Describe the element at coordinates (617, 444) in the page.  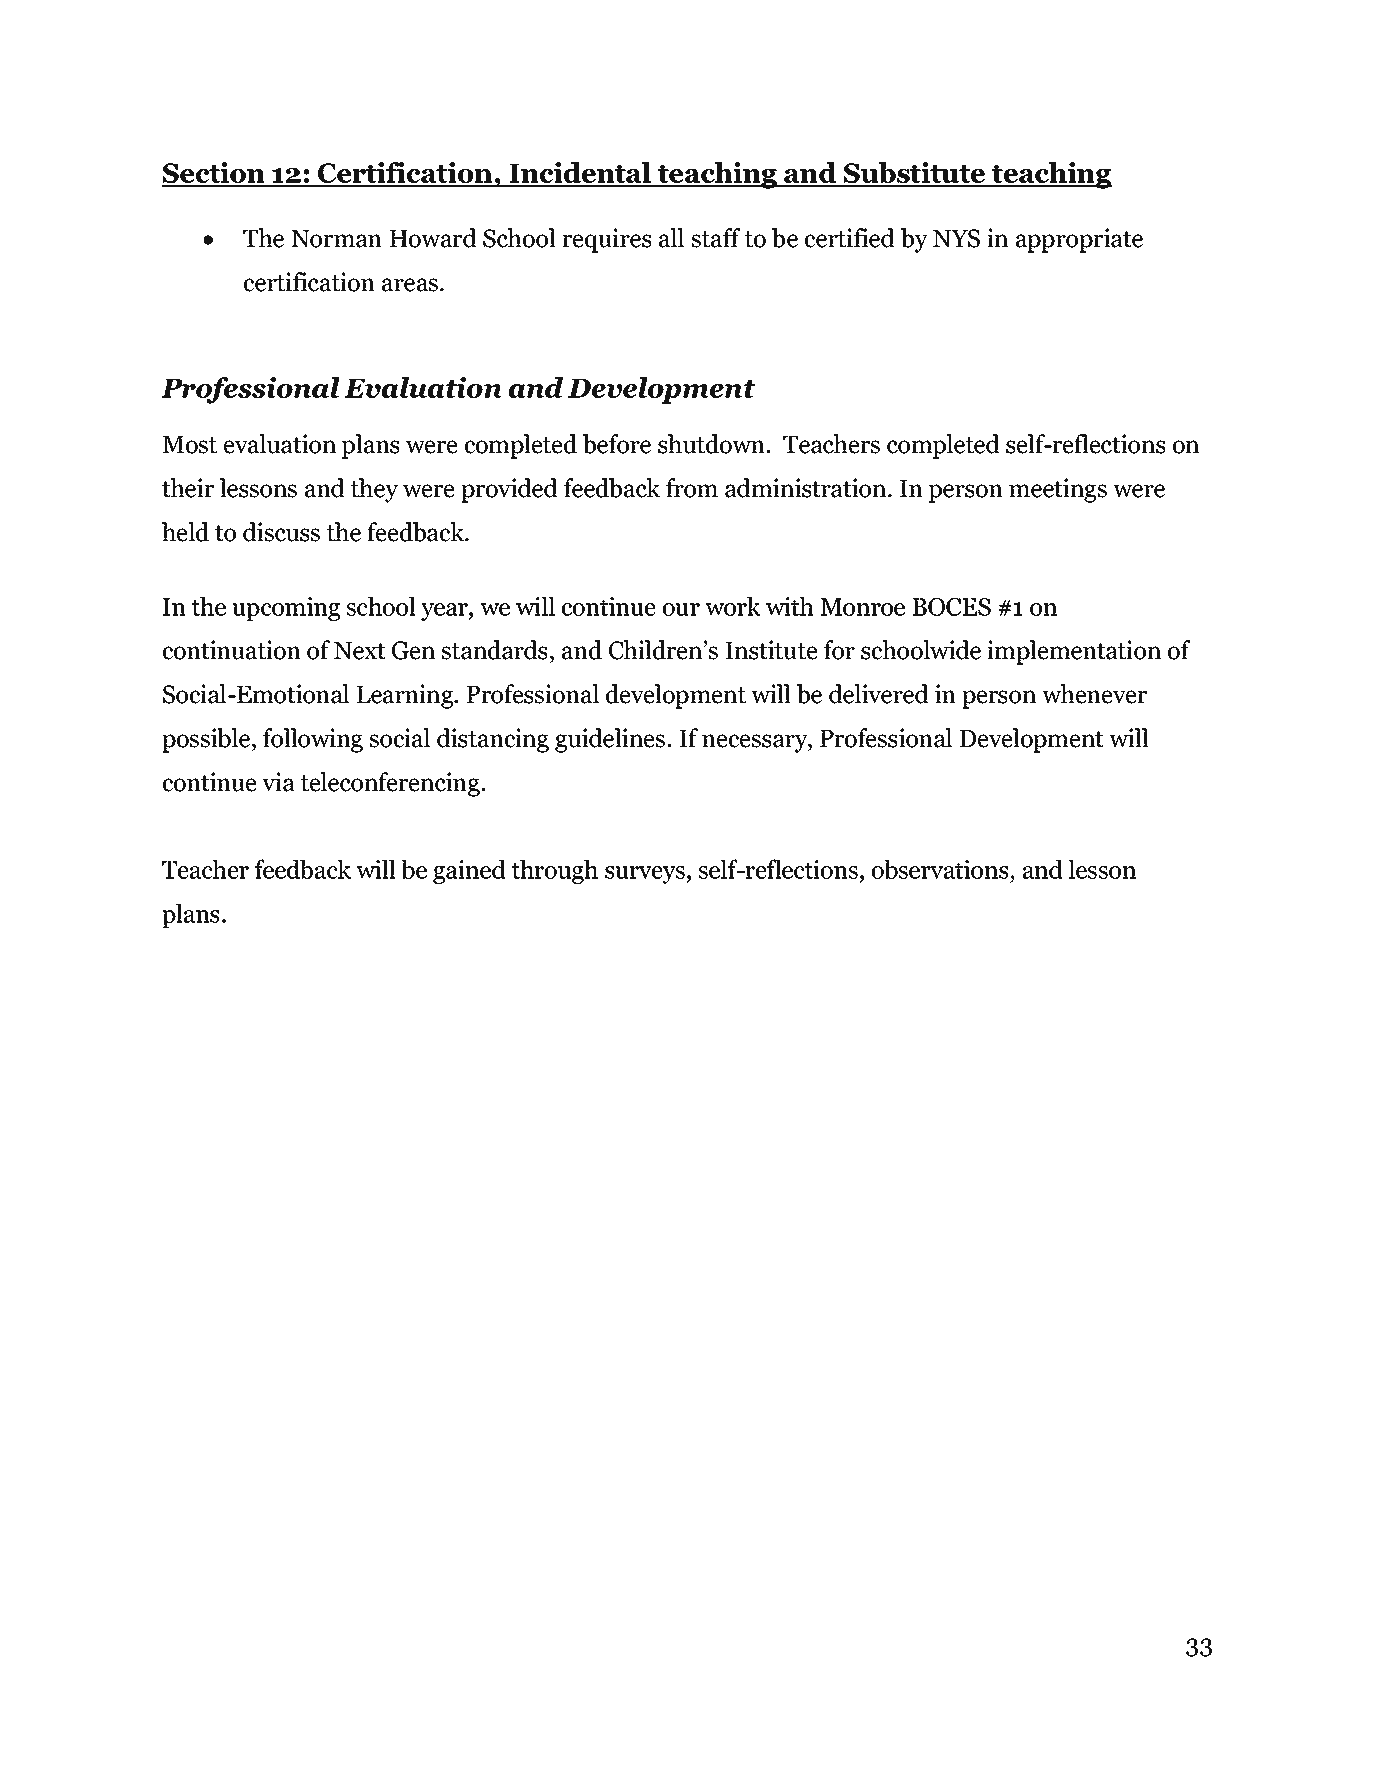
I see `before` at that location.
